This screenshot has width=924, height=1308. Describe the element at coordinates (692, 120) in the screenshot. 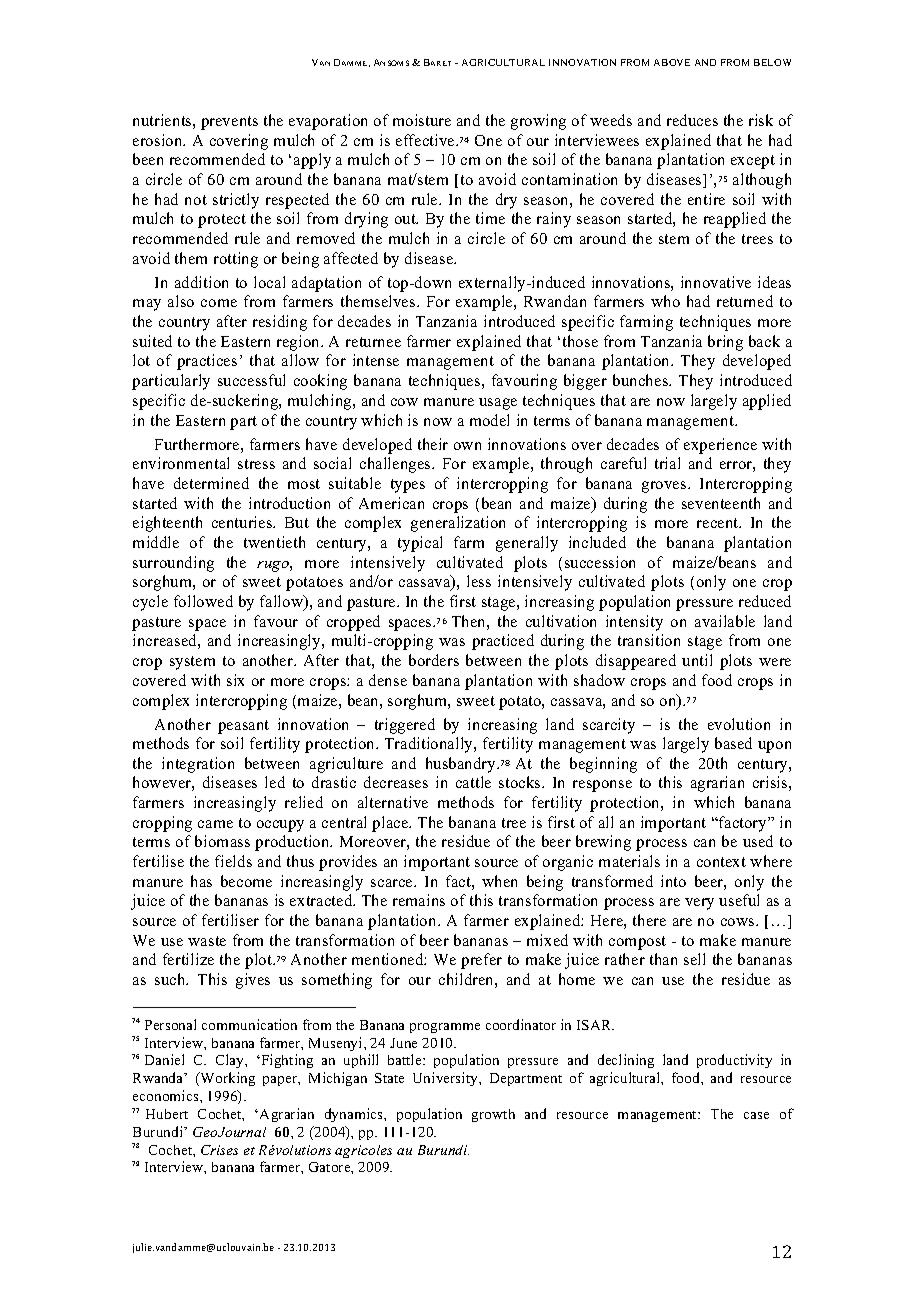

I see `reduces` at that location.
